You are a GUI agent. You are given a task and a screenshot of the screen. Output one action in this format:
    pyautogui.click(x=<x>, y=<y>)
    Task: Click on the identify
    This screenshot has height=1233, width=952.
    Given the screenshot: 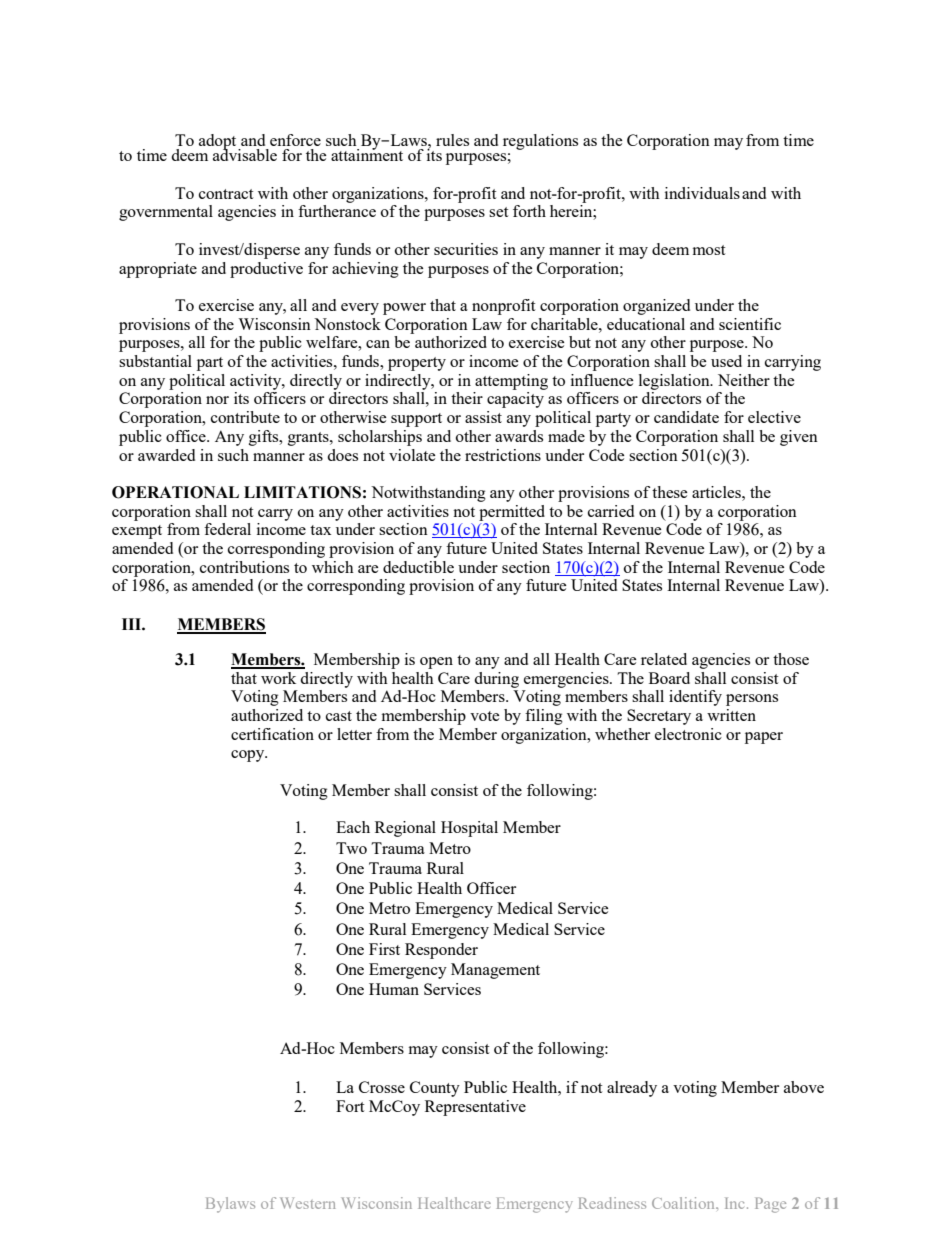 What is the action you would take?
    pyautogui.click(x=695, y=698)
